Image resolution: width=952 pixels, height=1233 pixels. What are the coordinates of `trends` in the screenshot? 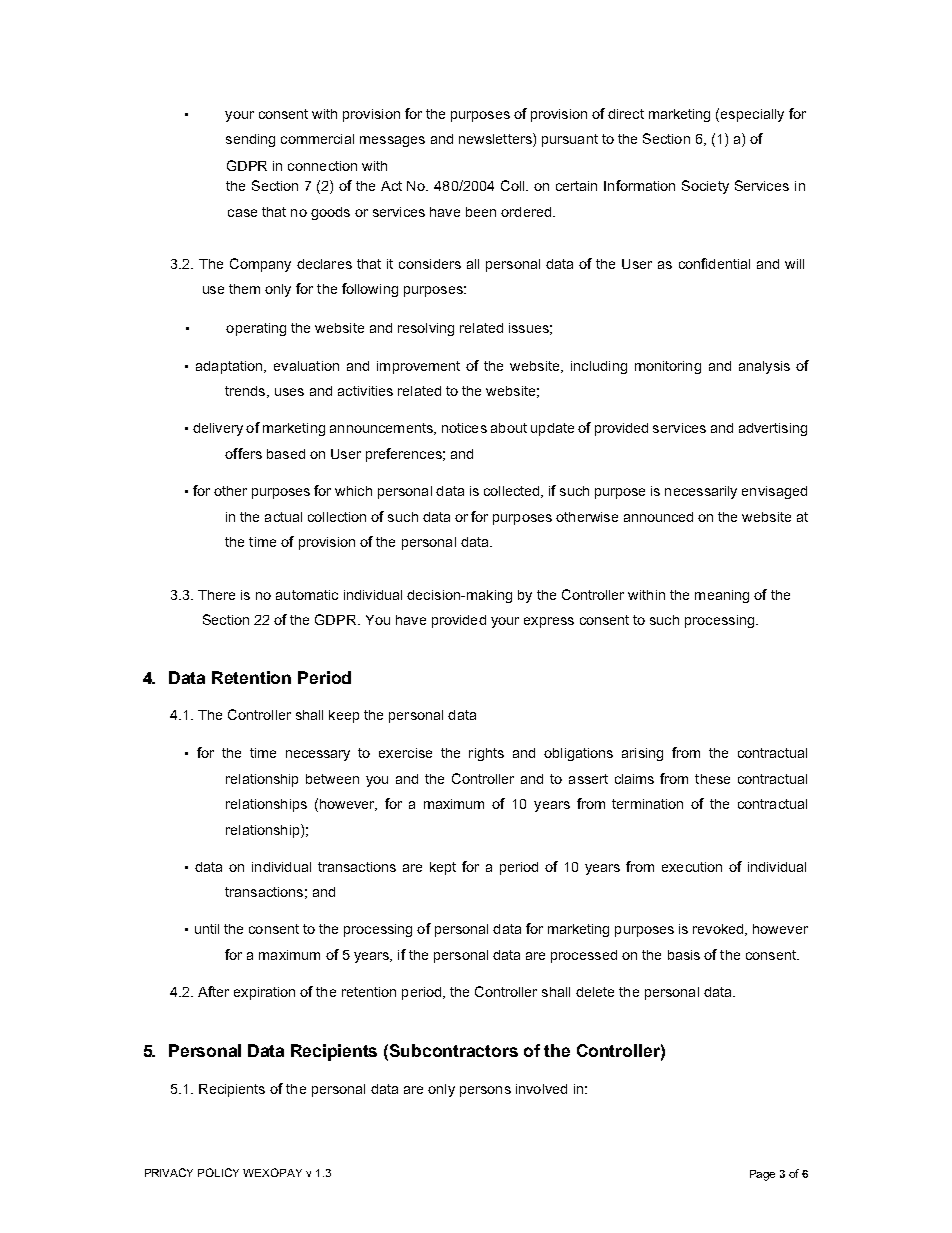 It's located at (246, 392).
